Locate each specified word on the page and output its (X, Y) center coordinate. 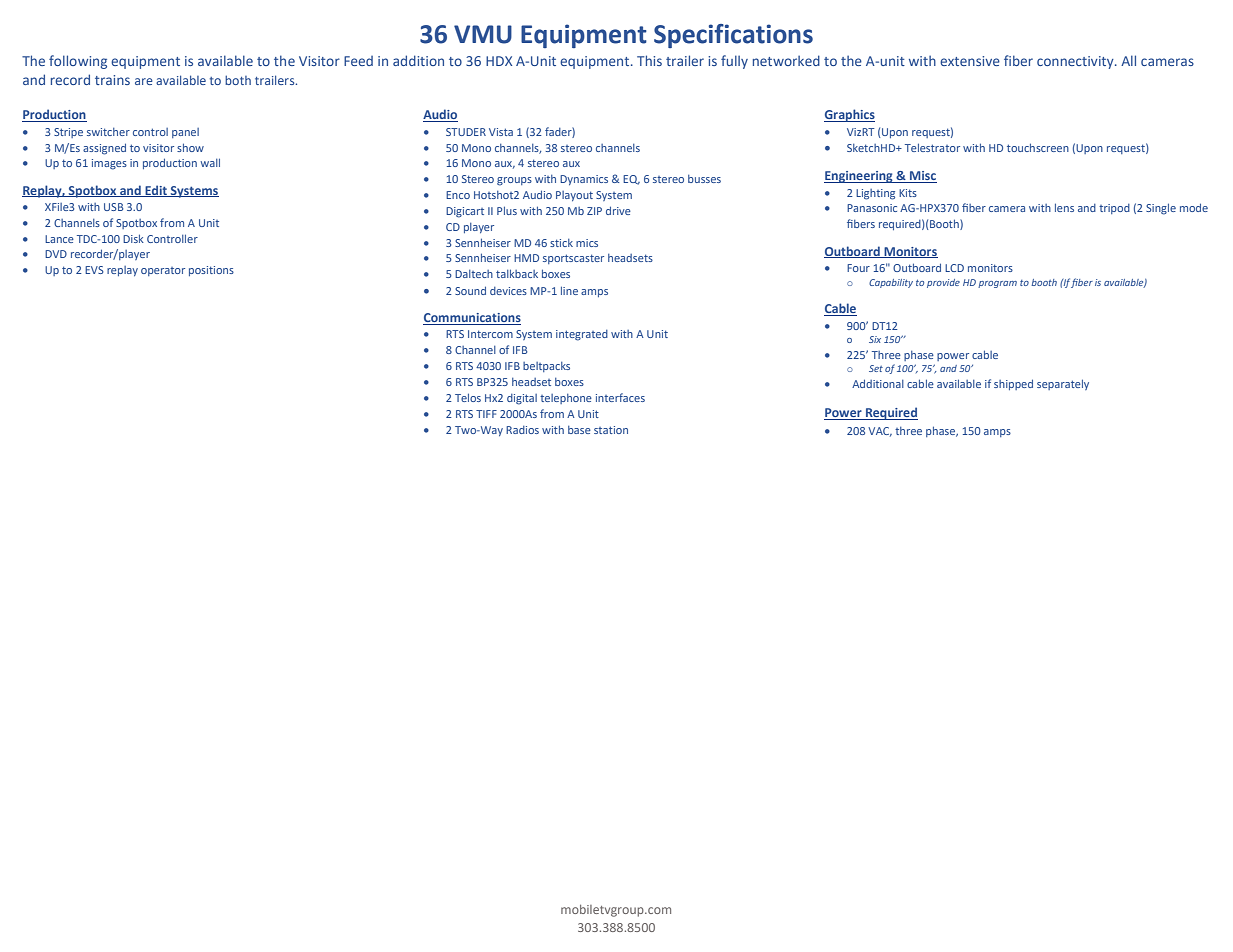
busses (704, 179)
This (649, 60)
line (569, 290)
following (78, 62)
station (611, 430)
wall (210, 162)
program (997, 284)
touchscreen (1038, 147)
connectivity (1076, 62)
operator (163, 271)
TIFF (486, 414)
